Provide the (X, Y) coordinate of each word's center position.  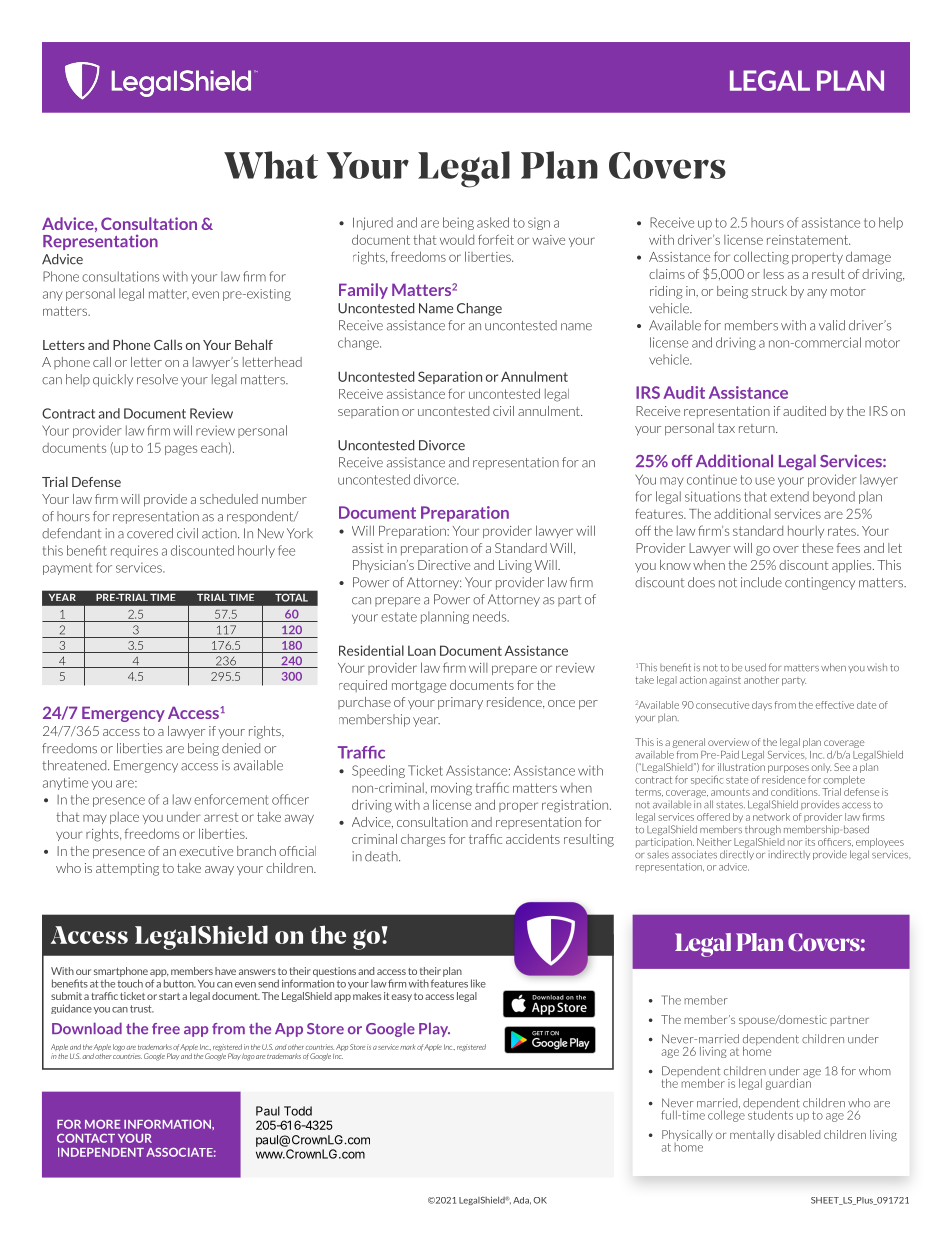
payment (67, 569)
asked (493, 222)
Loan (422, 651)
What (271, 165)
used (755, 667)
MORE (102, 1124)
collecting (761, 258)
